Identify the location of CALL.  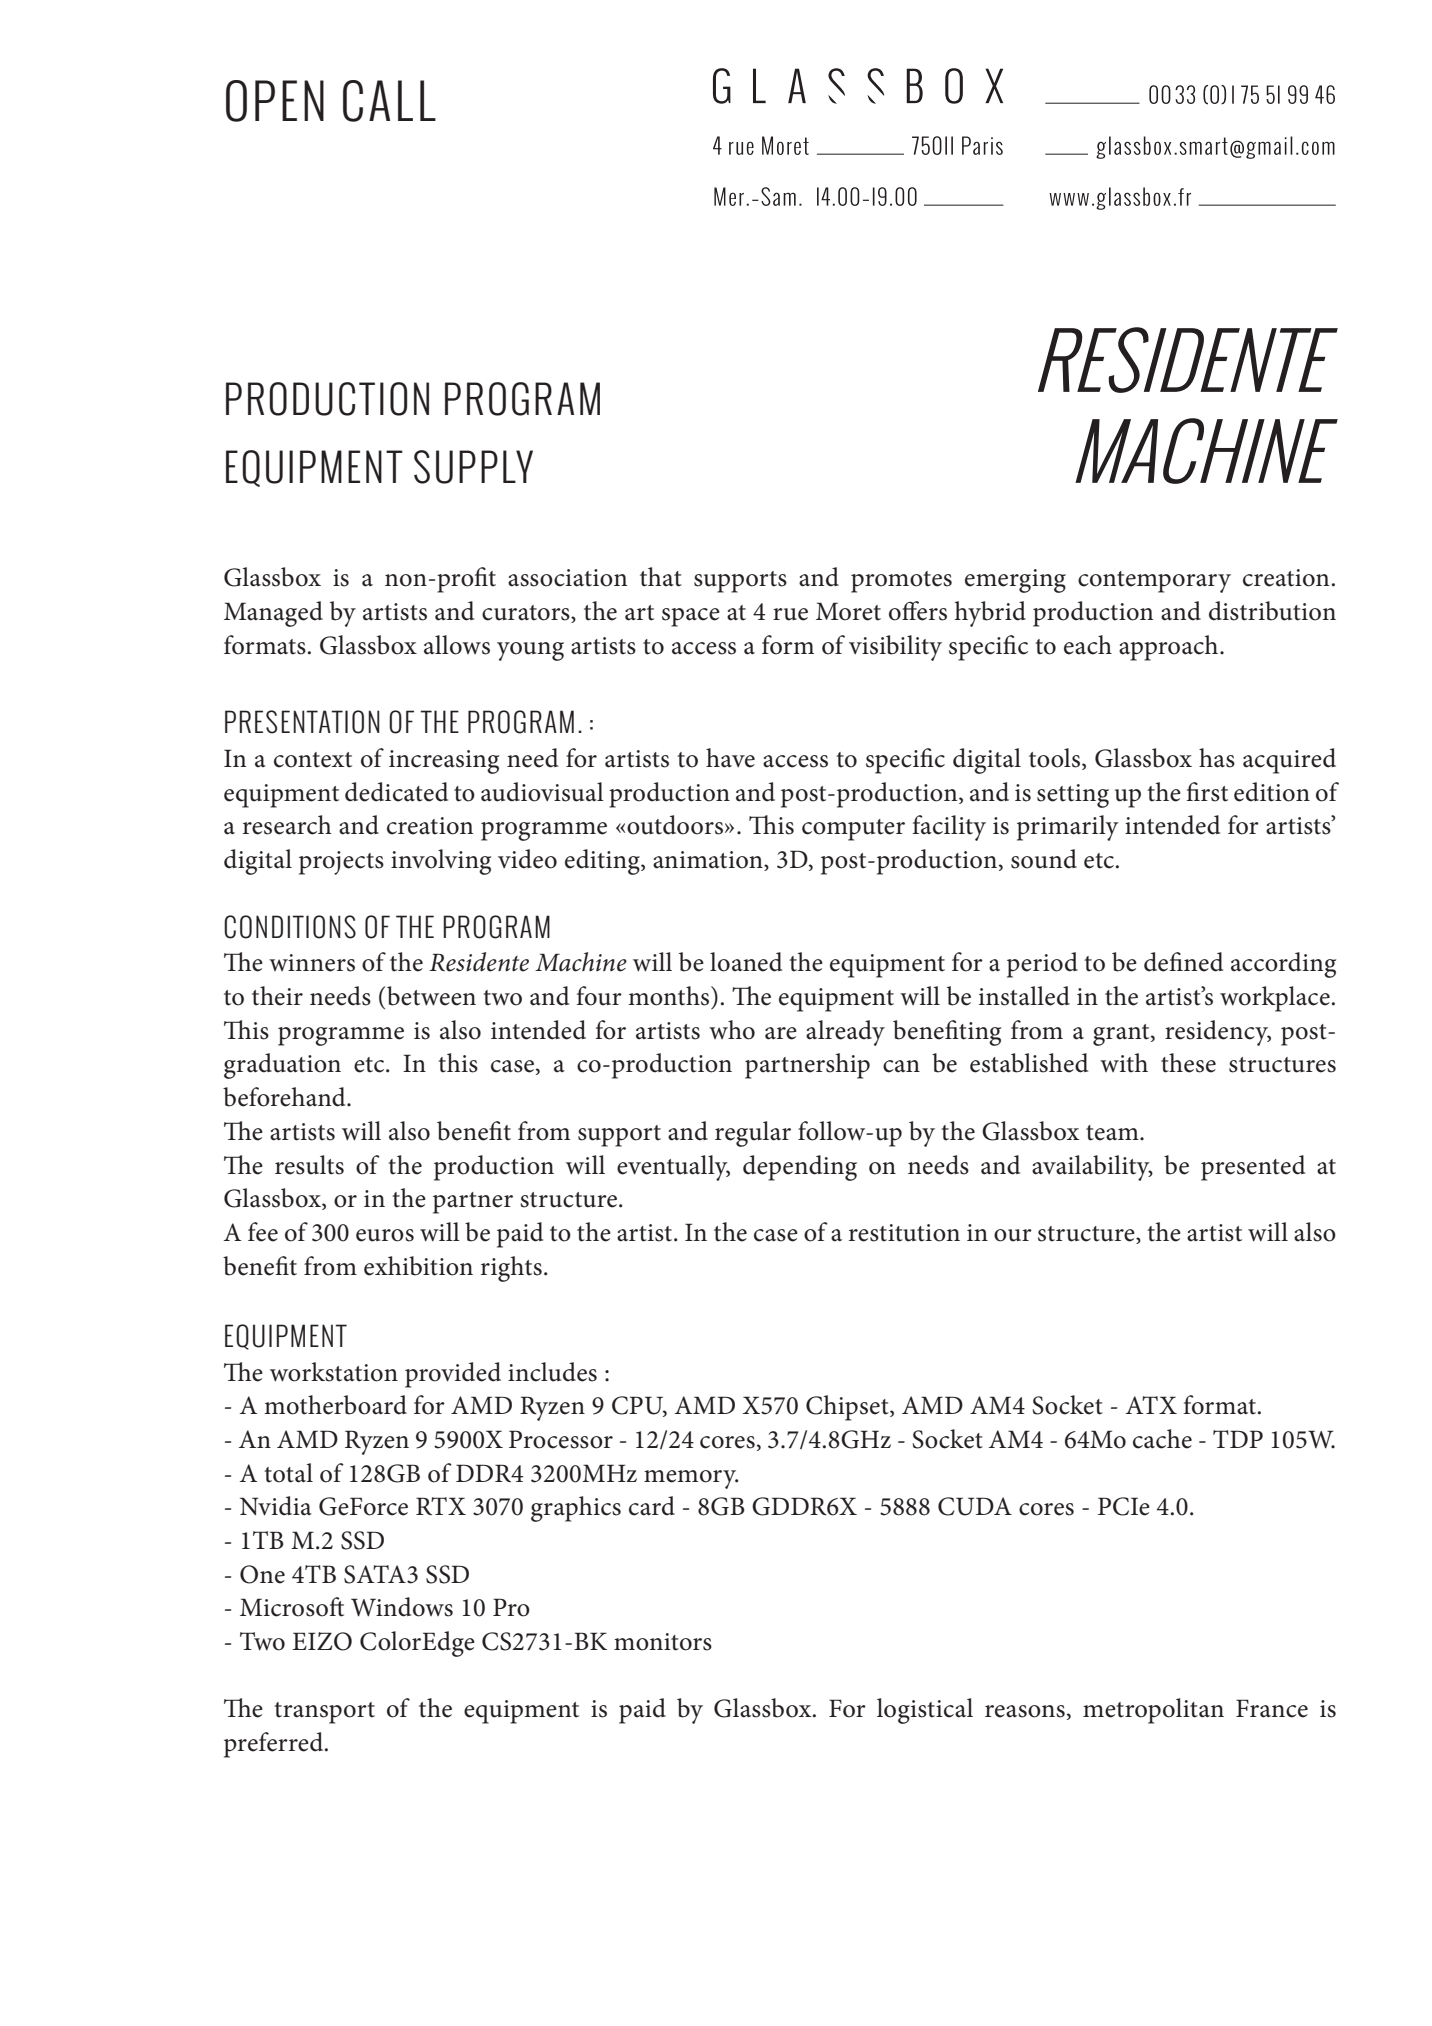
(389, 101).
